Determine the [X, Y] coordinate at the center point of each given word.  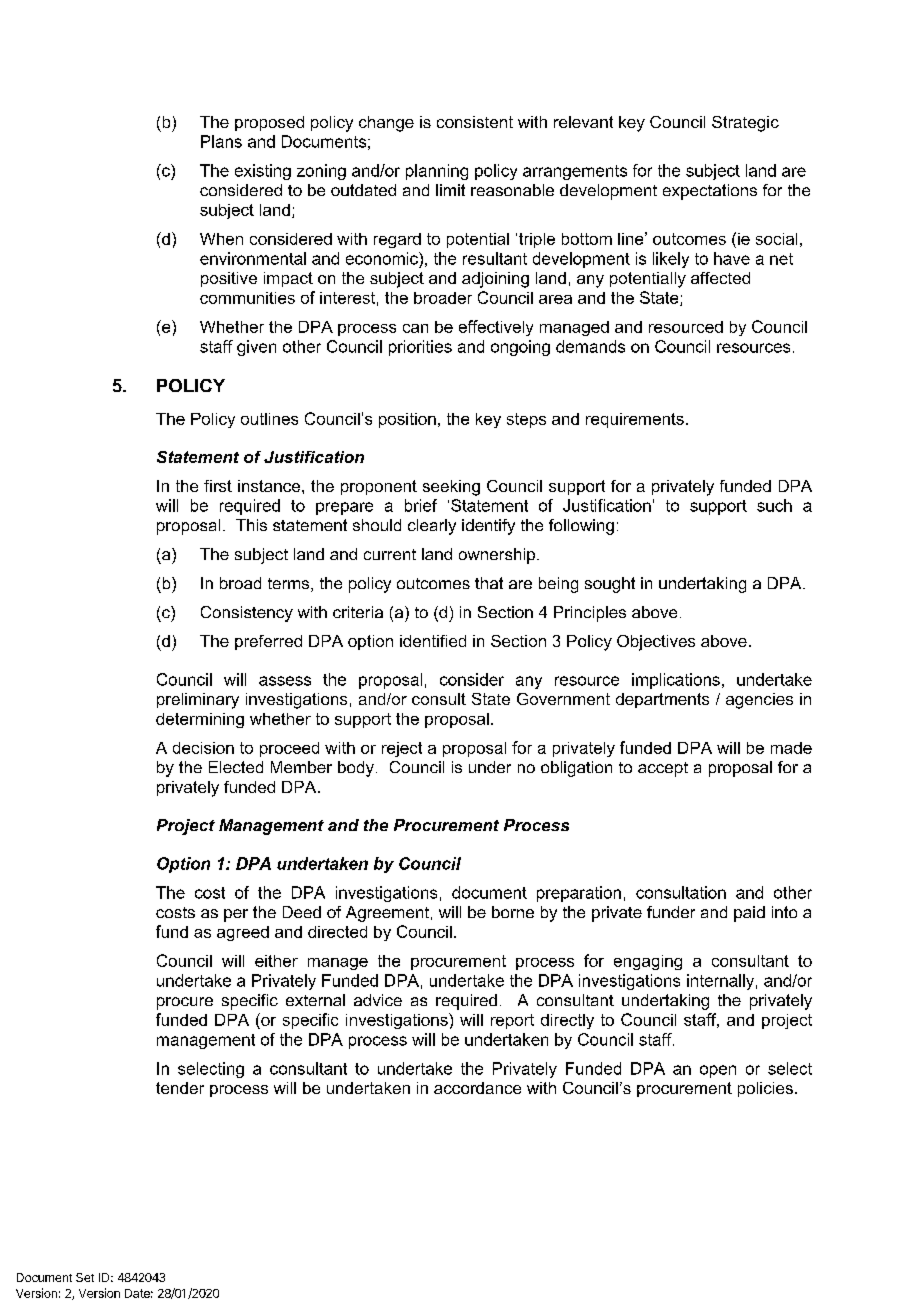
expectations [710, 192]
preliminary [198, 701]
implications [676, 681]
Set [85, 1277]
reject [402, 749]
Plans [221, 141]
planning [437, 172]
